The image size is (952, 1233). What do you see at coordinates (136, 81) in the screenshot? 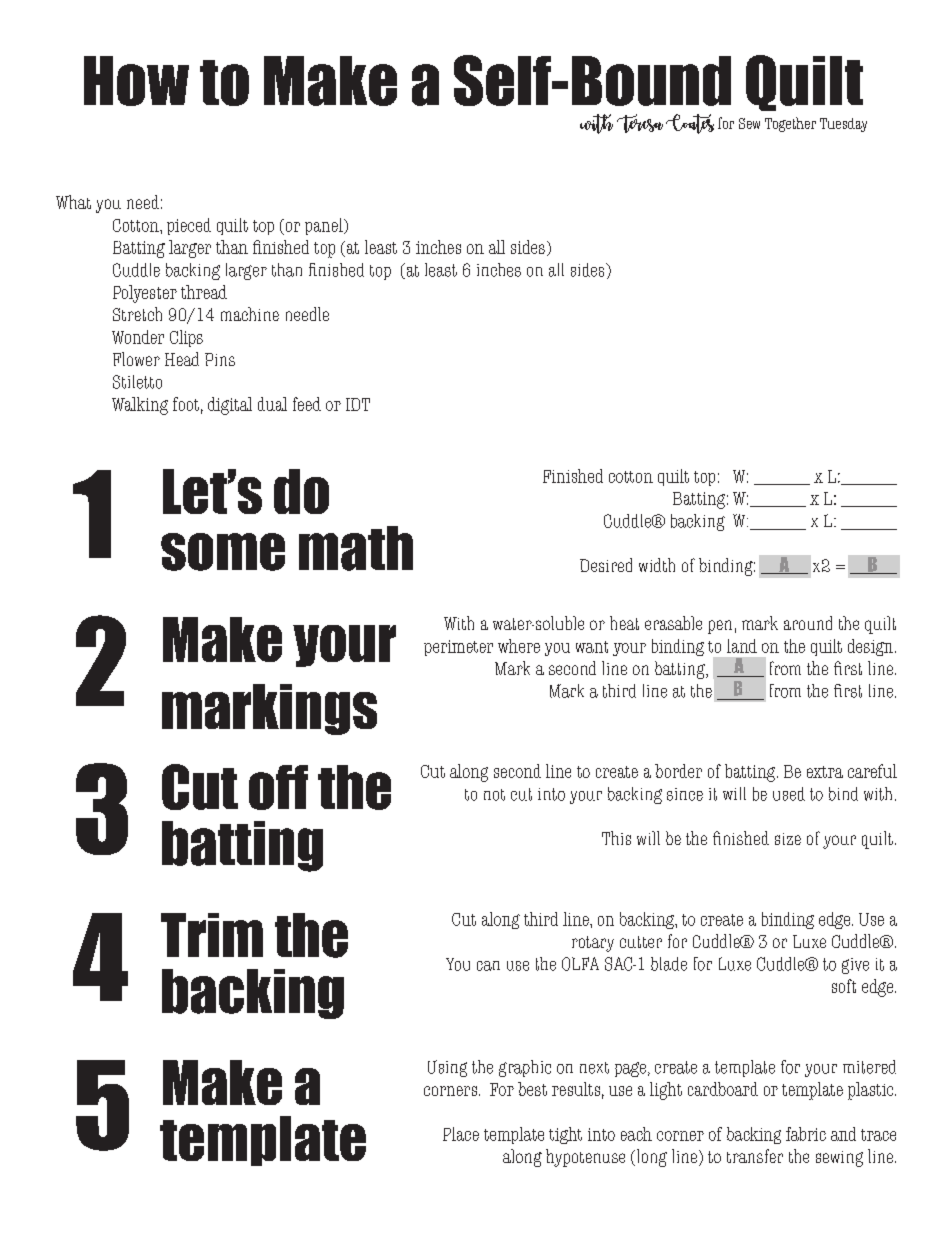
I see `How` at bounding box center [136, 81].
